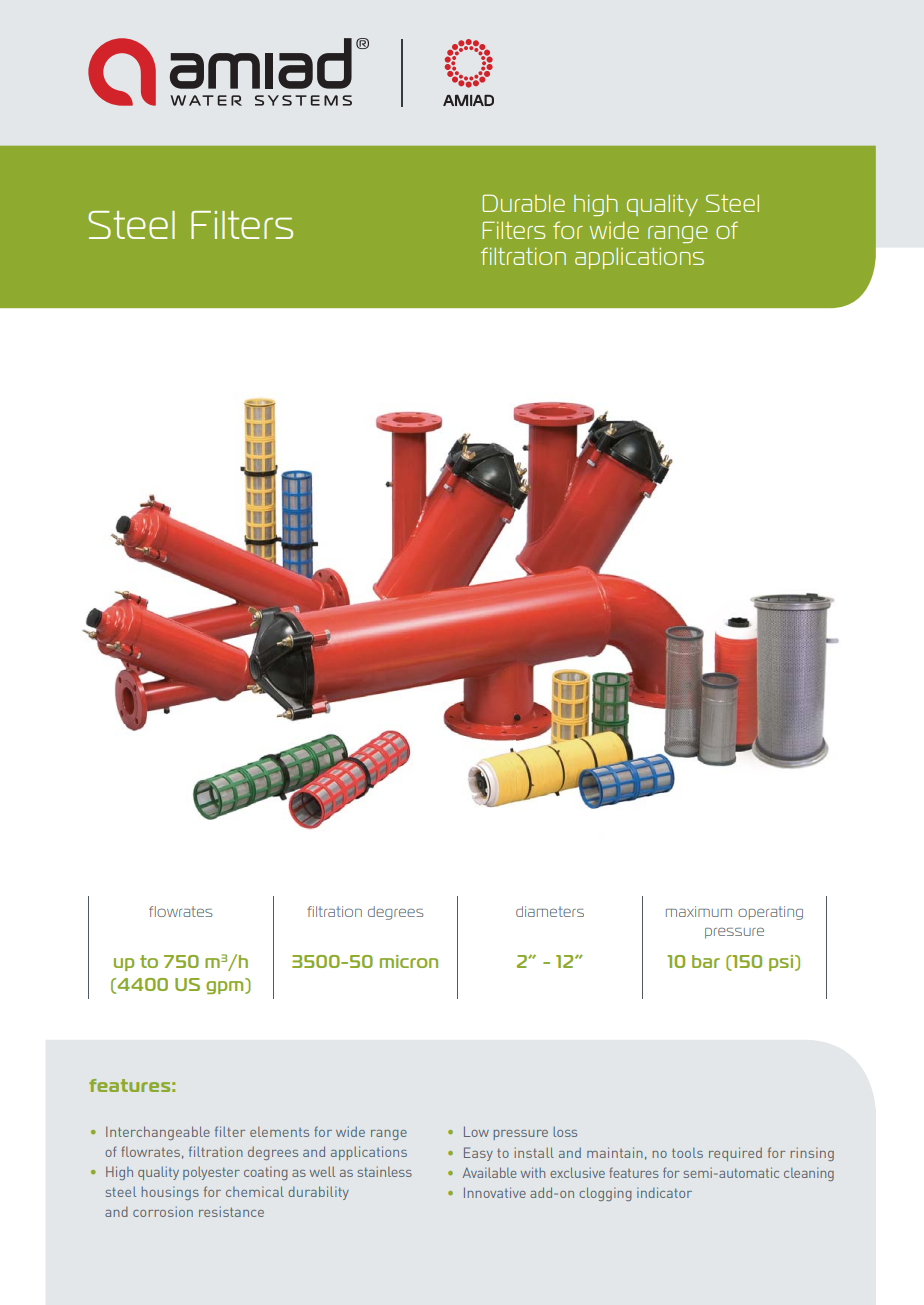 The width and height of the screenshot is (924, 1305). Describe the element at coordinates (255, 1191) in the screenshot. I see `chemical` at that location.
